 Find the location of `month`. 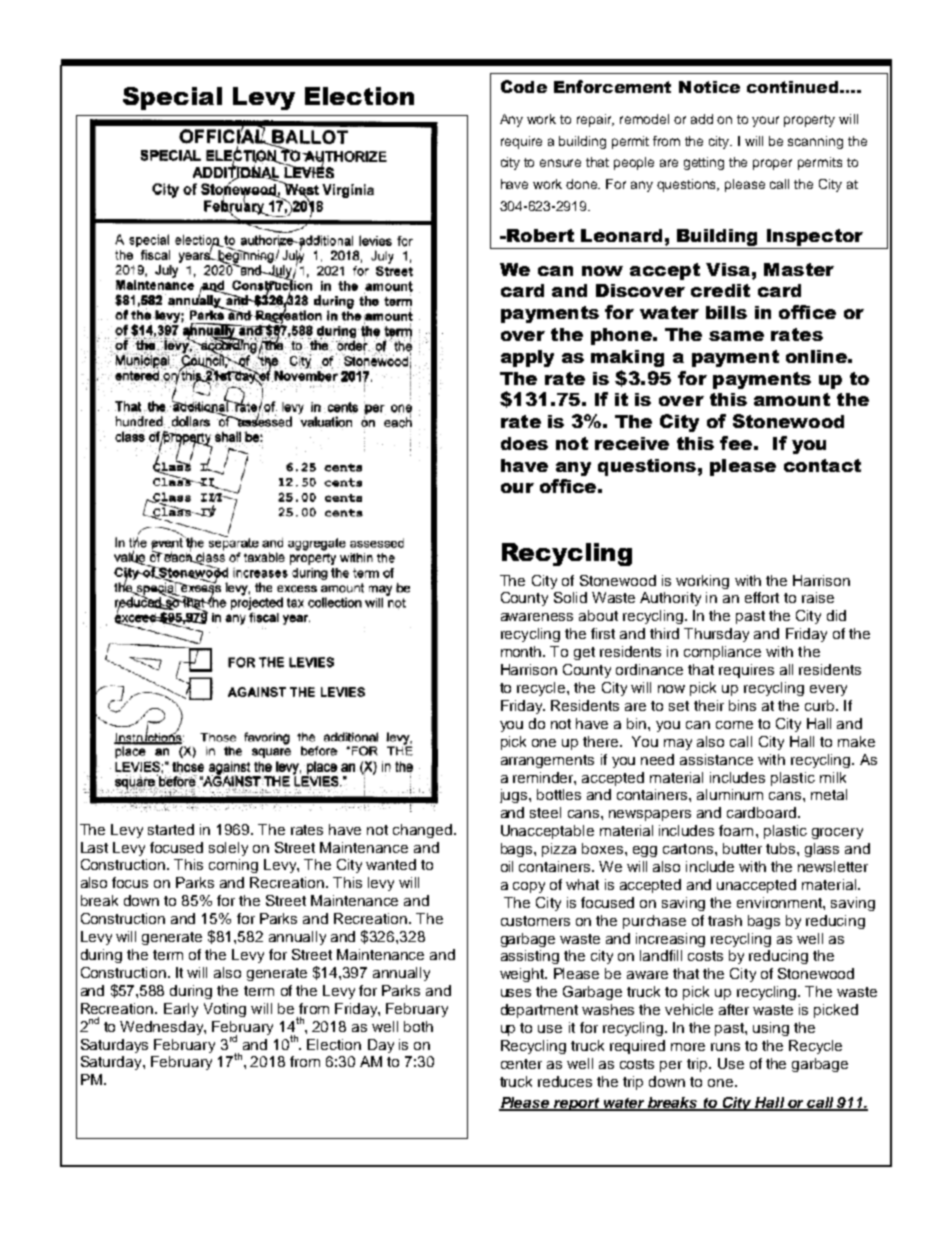

month is located at coordinates (522, 651).
